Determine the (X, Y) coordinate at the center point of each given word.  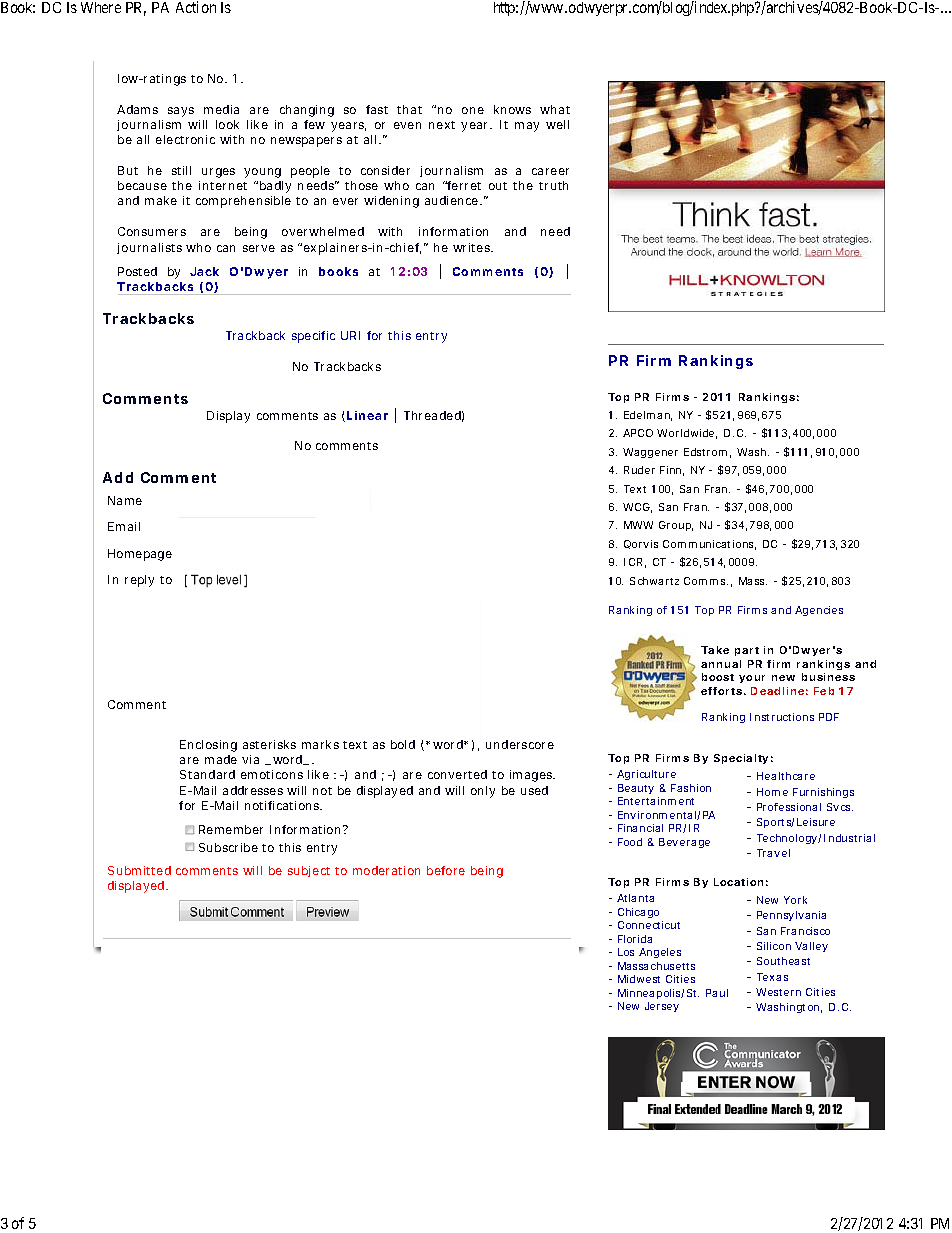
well (557, 124)
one (473, 110)
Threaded (434, 416)
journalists (152, 248)
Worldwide (687, 434)
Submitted (139, 870)
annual (721, 664)
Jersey (662, 1007)
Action (196, 7)
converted (457, 774)
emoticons (272, 774)
